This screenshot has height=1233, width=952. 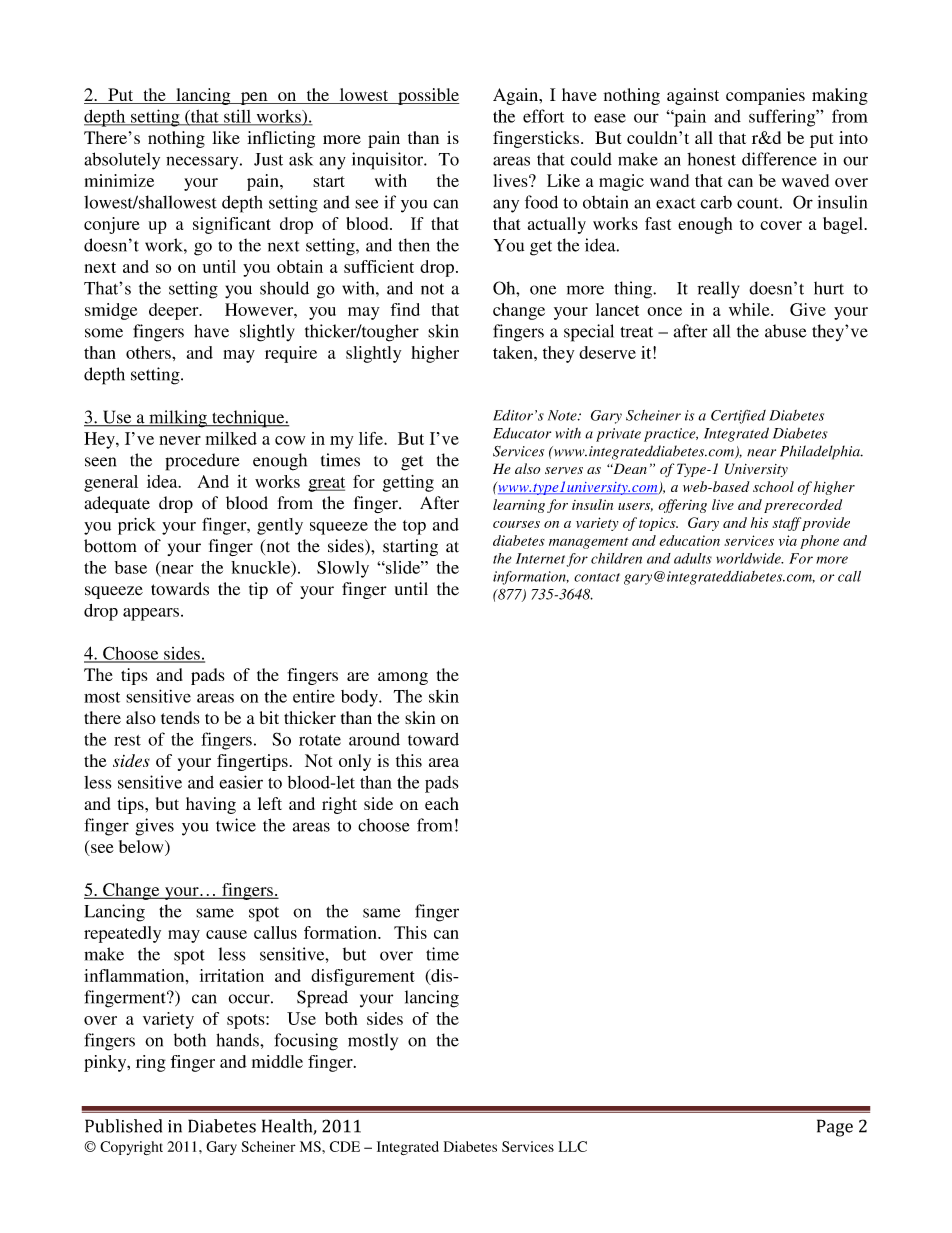 What do you see at coordinates (403, 678) in the screenshot?
I see `among` at bounding box center [403, 678].
